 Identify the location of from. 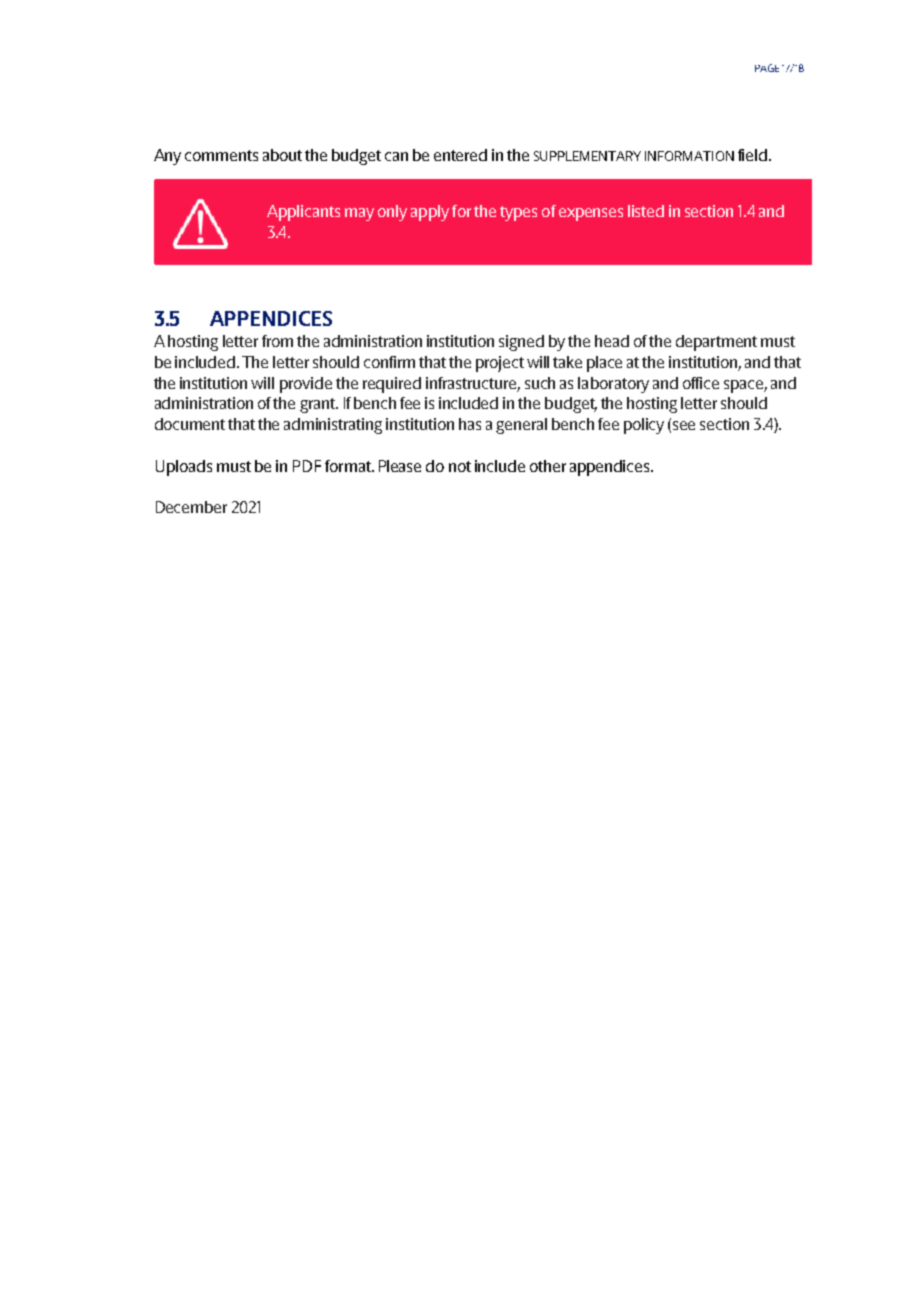
(277, 341).
